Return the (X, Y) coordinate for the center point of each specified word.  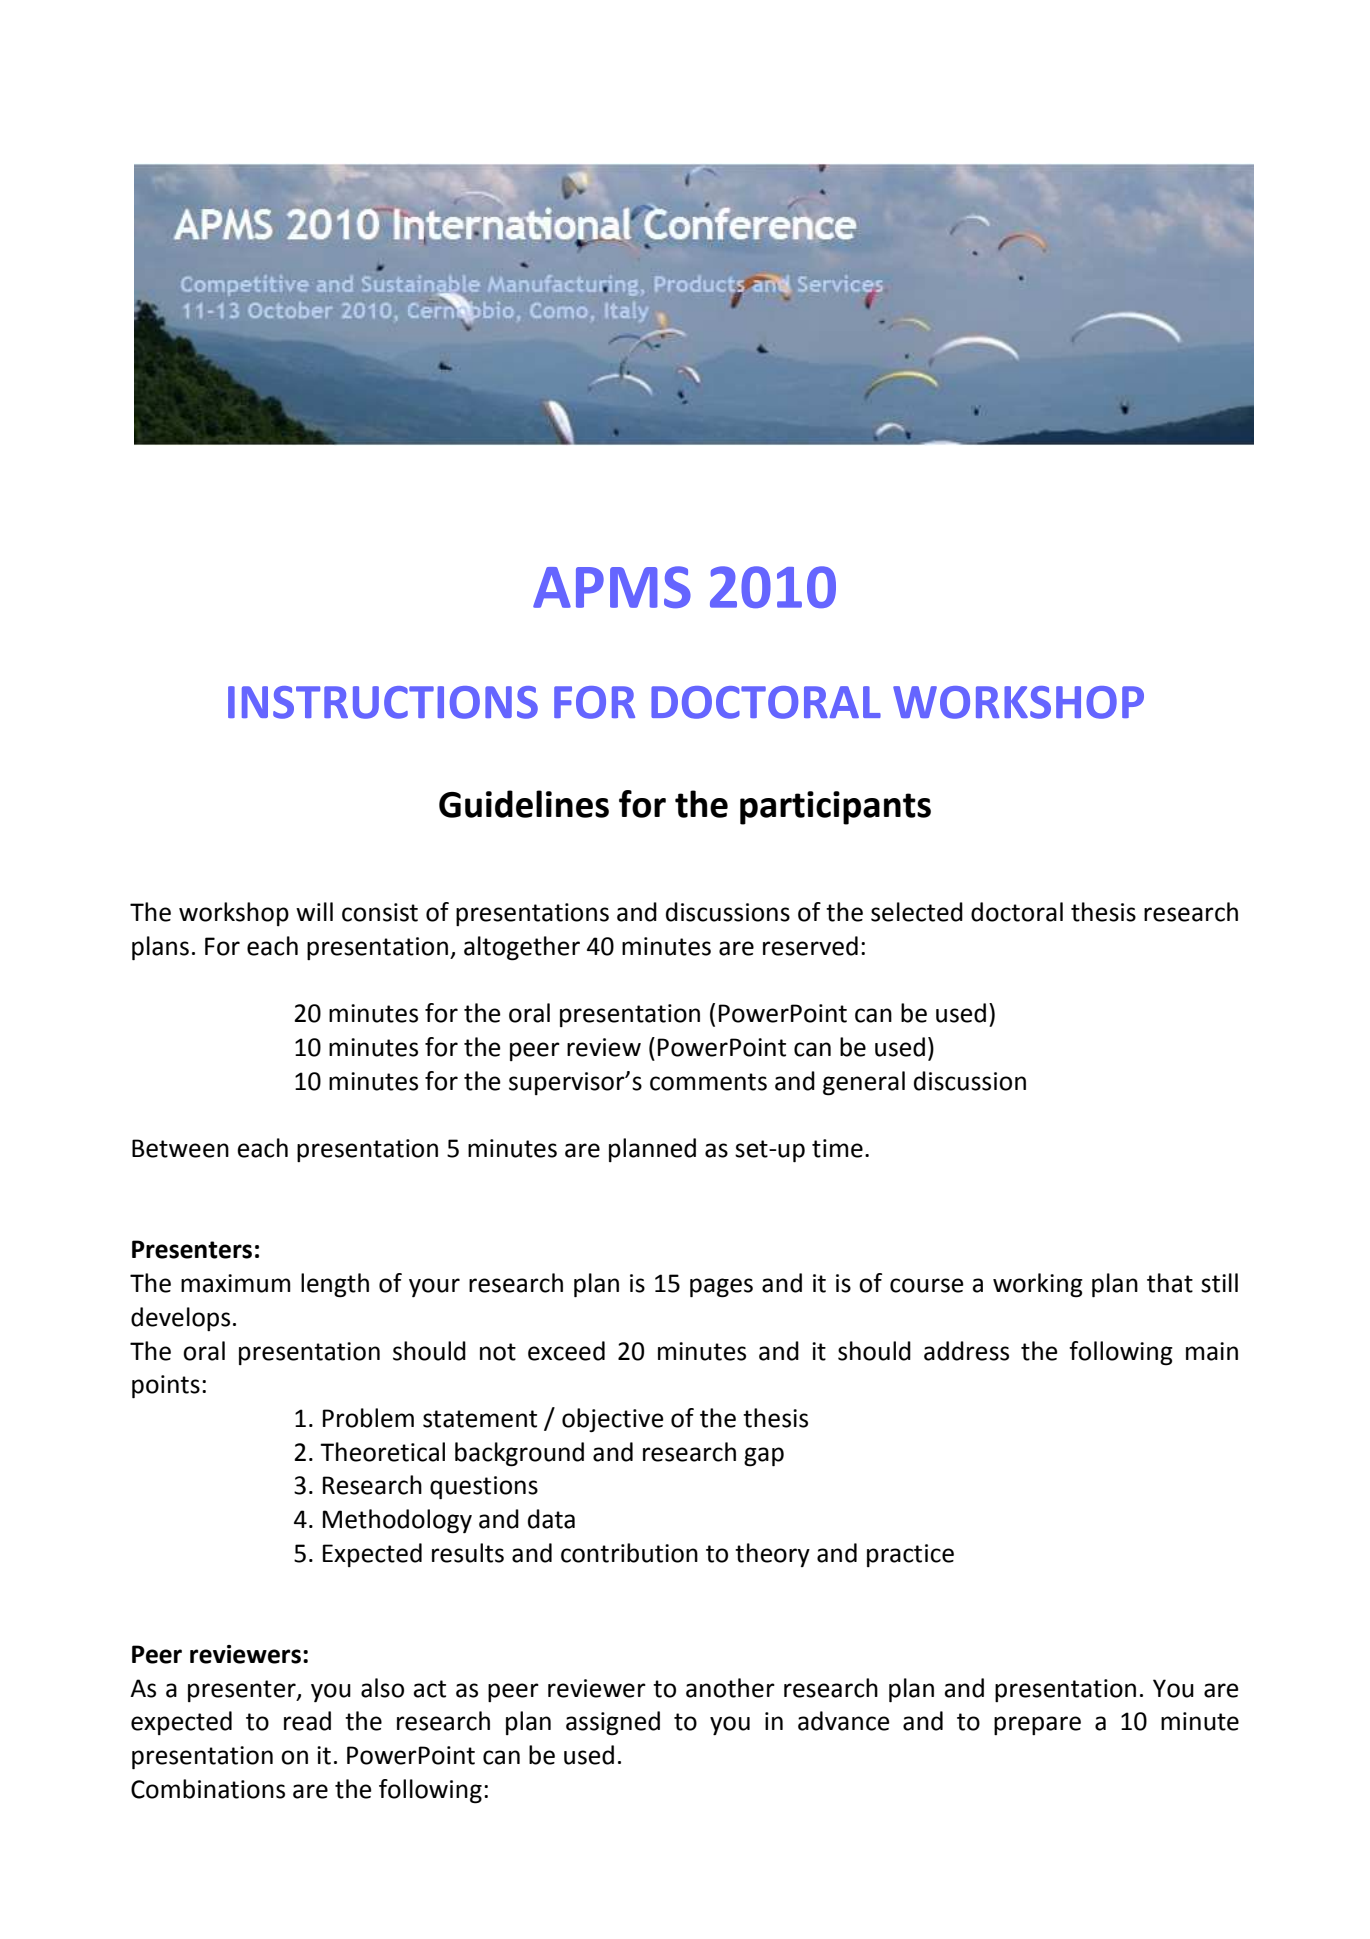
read (307, 1721)
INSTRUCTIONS (383, 702)
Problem (368, 1418)
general (864, 1083)
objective (613, 1420)
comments (708, 1082)
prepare (1037, 1725)
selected (917, 912)
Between (180, 1148)
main (1212, 1351)
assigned (613, 1723)
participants (835, 808)
